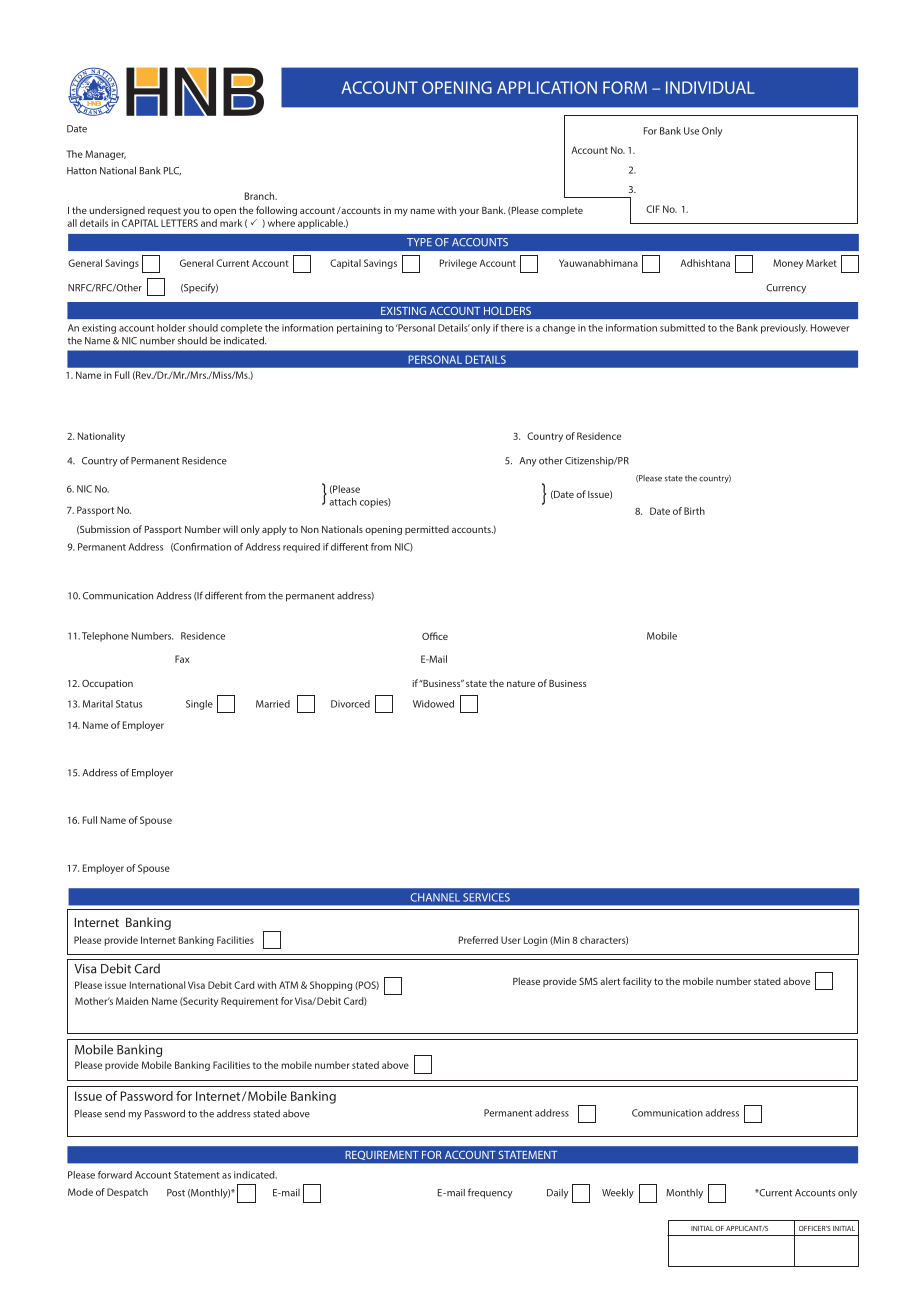 The width and height of the image is (924, 1298). Describe the element at coordinates (784, 329) in the image. I see `previously` at that location.
